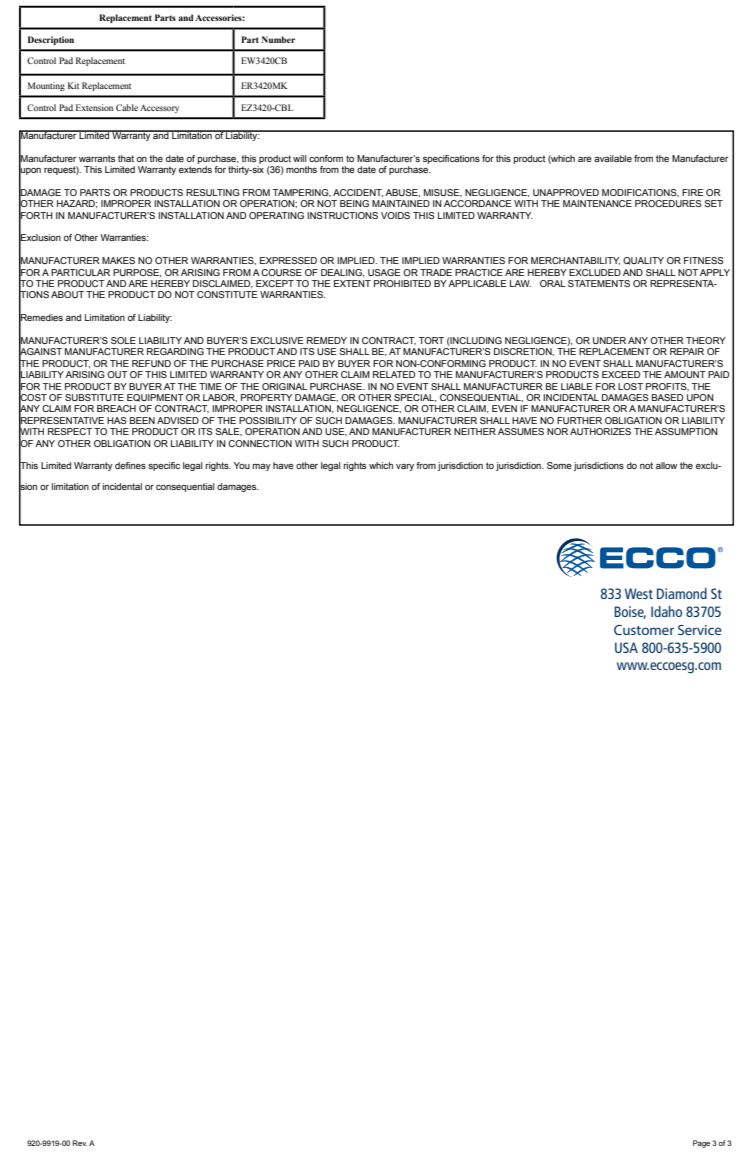  I want to click on AUTHORIZES, so click(600, 431).
